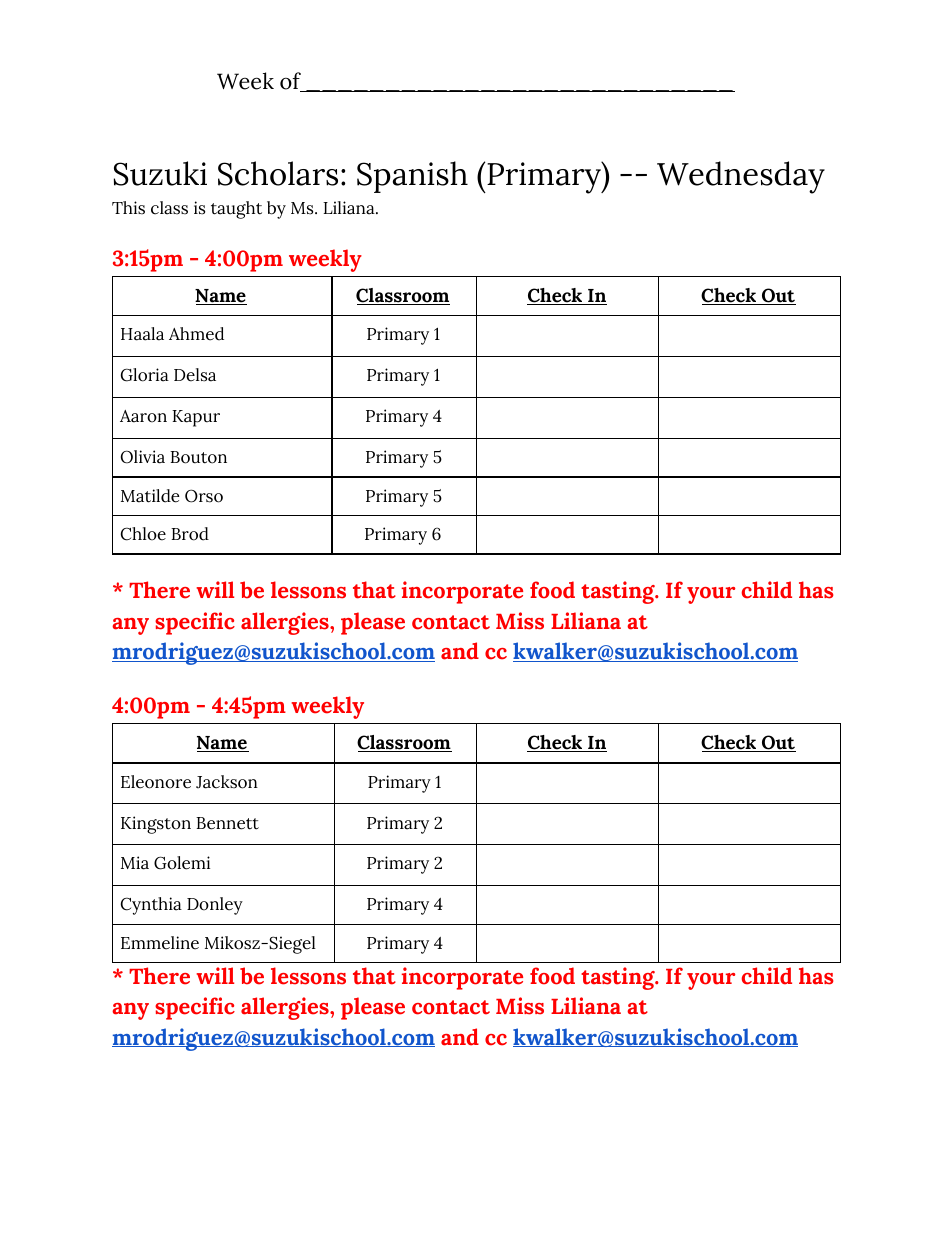 The height and width of the page is (1233, 952). What do you see at coordinates (227, 782) in the page?
I see `Jackson` at bounding box center [227, 782].
